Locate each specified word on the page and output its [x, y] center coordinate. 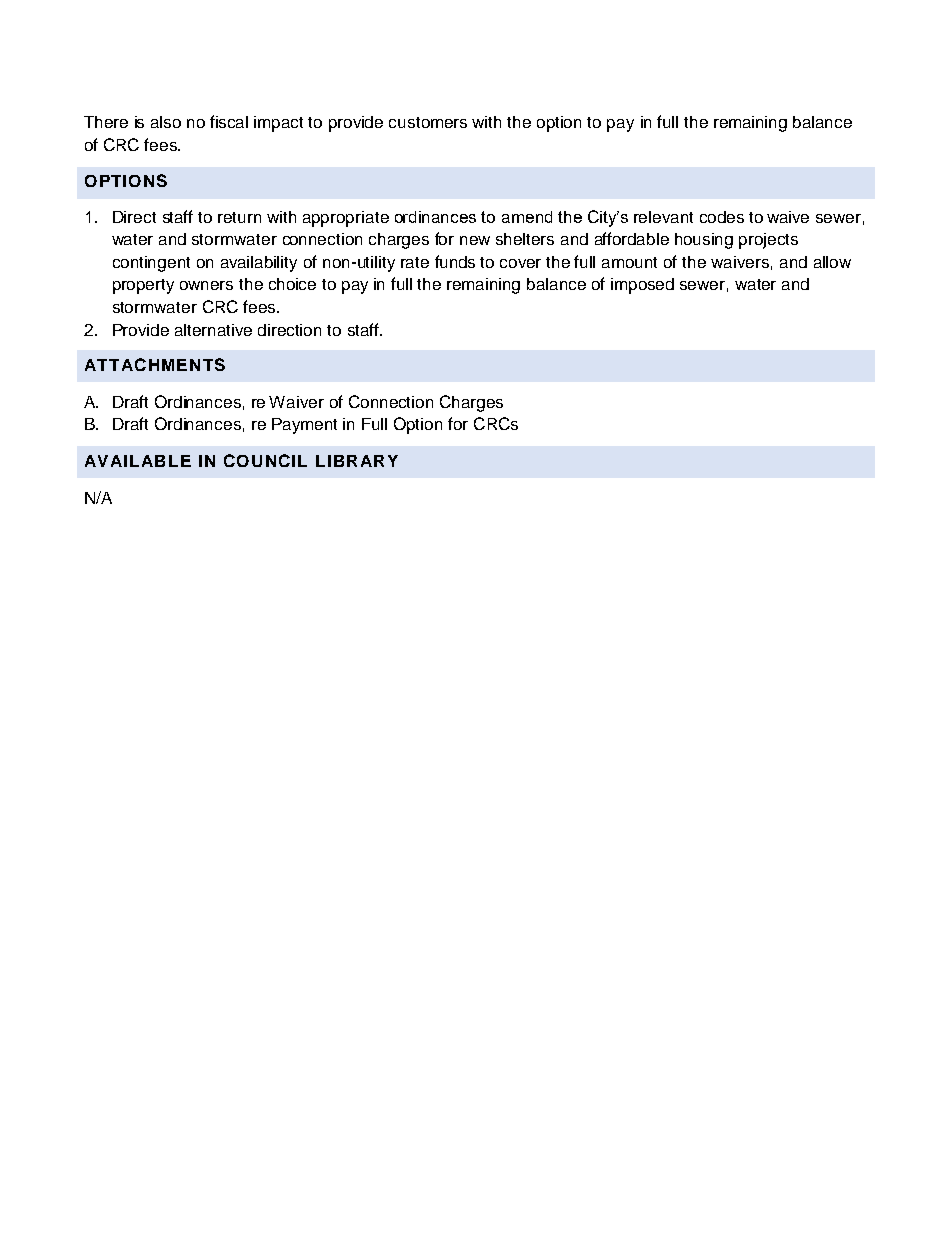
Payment [304, 426]
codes [722, 217]
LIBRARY [357, 461]
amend [527, 217]
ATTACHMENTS [155, 364]
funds [455, 261]
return [239, 217]
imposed [642, 286]
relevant [663, 217]
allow [832, 262]
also [166, 122]
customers [428, 122]
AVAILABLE [138, 461]
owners [206, 285]
